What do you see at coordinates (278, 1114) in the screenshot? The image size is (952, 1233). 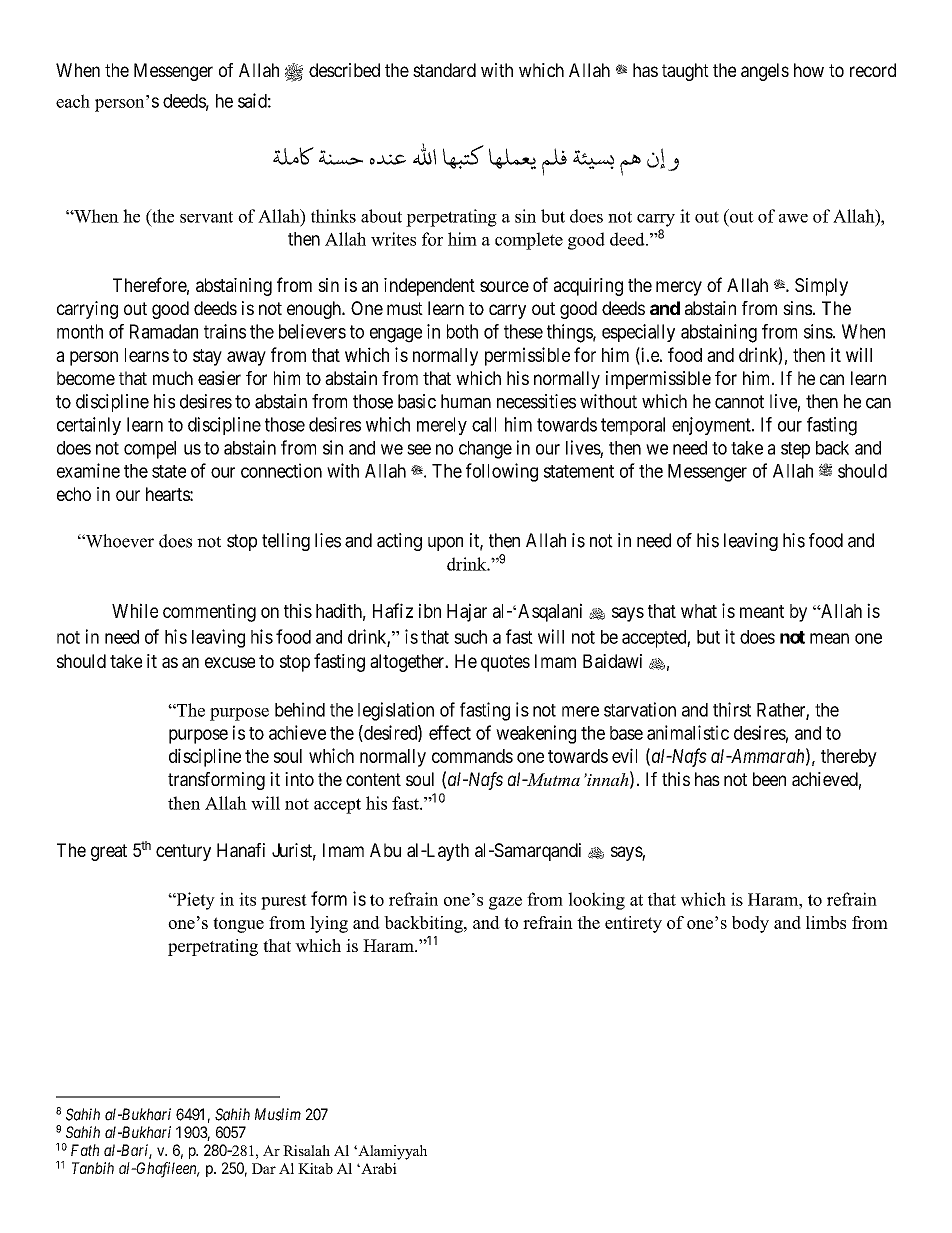 I see `Muslim` at bounding box center [278, 1114].
